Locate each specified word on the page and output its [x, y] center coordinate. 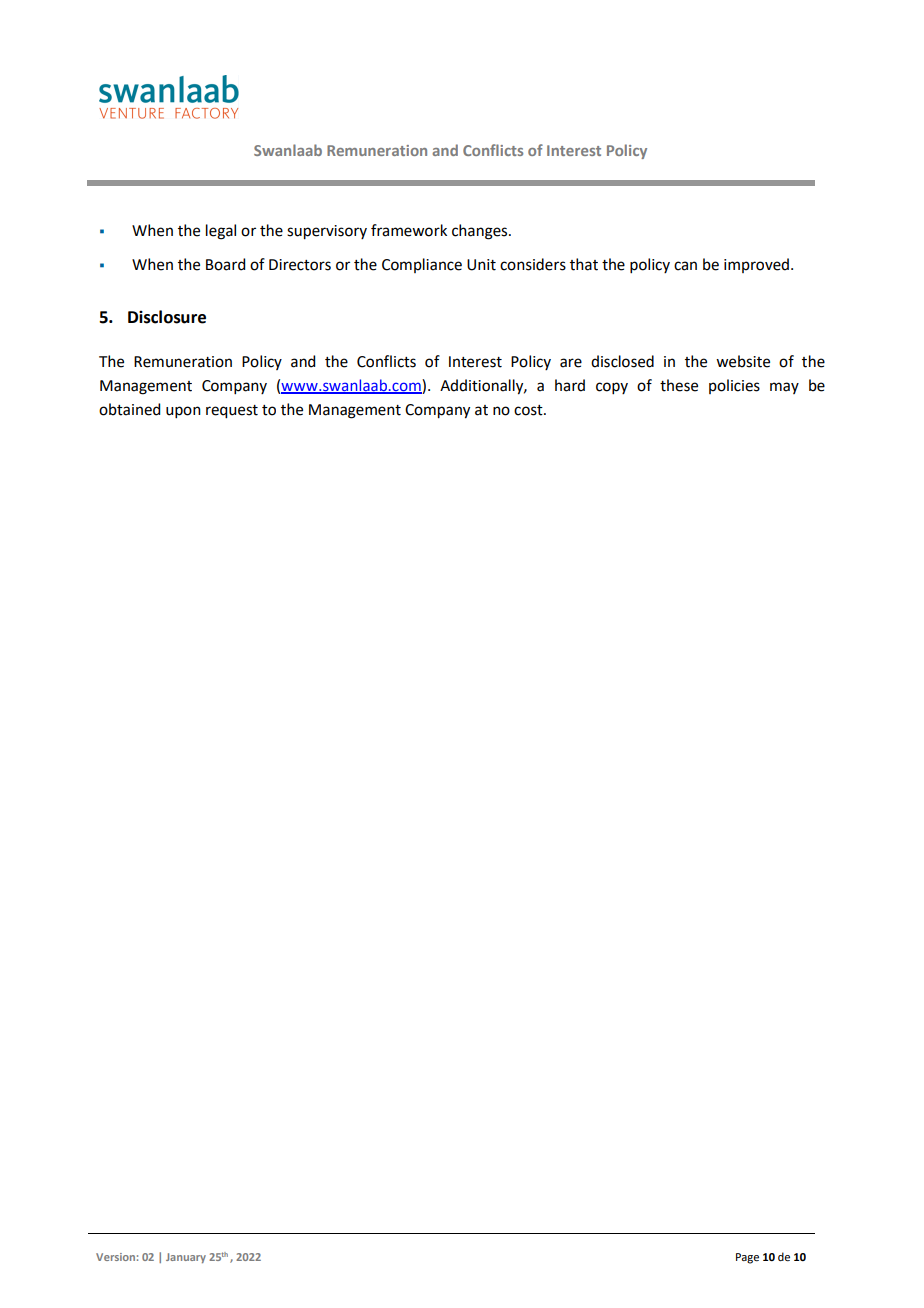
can [685, 266]
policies [734, 386]
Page [747, 1258]
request [232, 412]
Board [225, 264]
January [186, 1258]
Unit [481, 265]
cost [529, 410]
